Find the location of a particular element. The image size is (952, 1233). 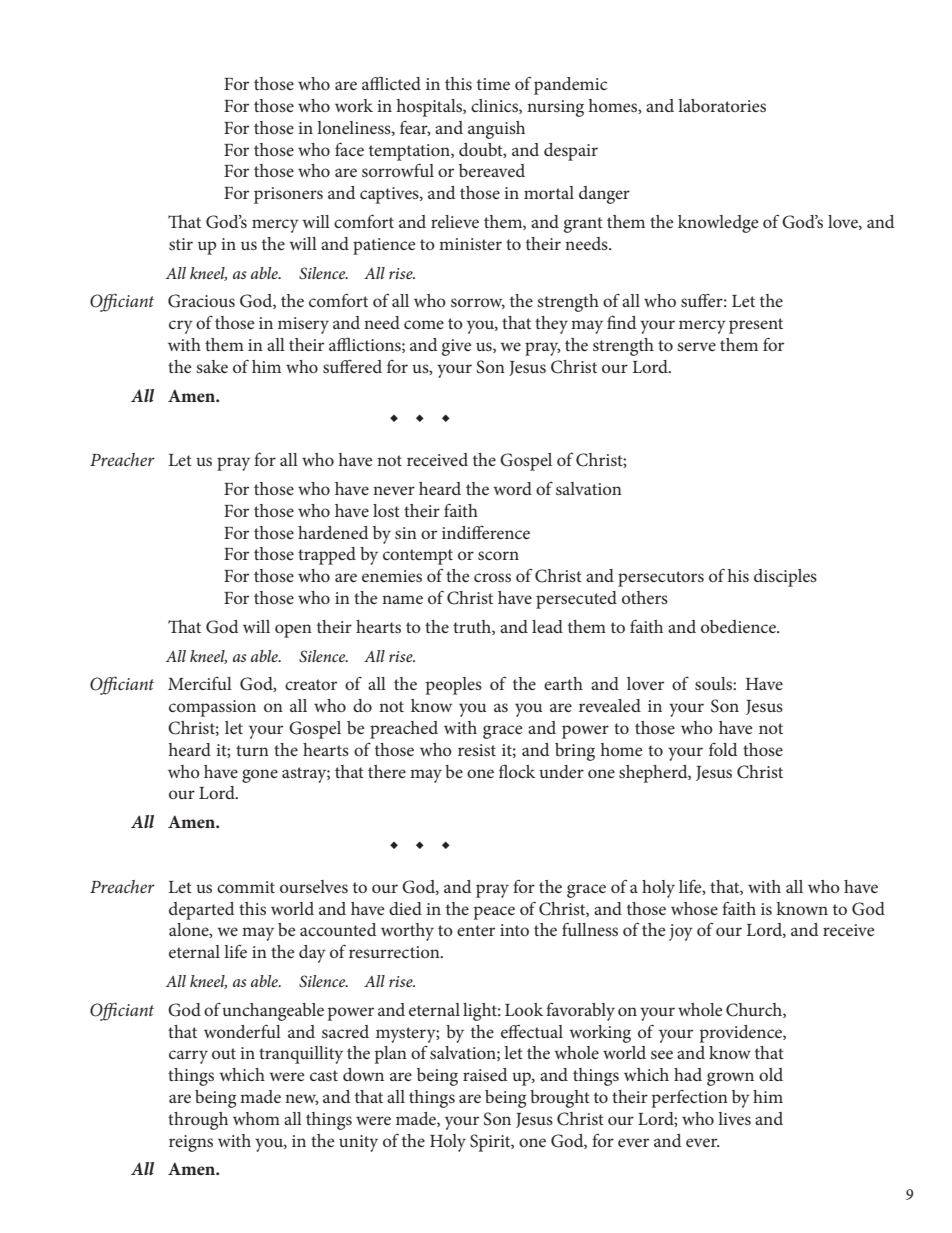

open is located at coordinates (293, 631).
